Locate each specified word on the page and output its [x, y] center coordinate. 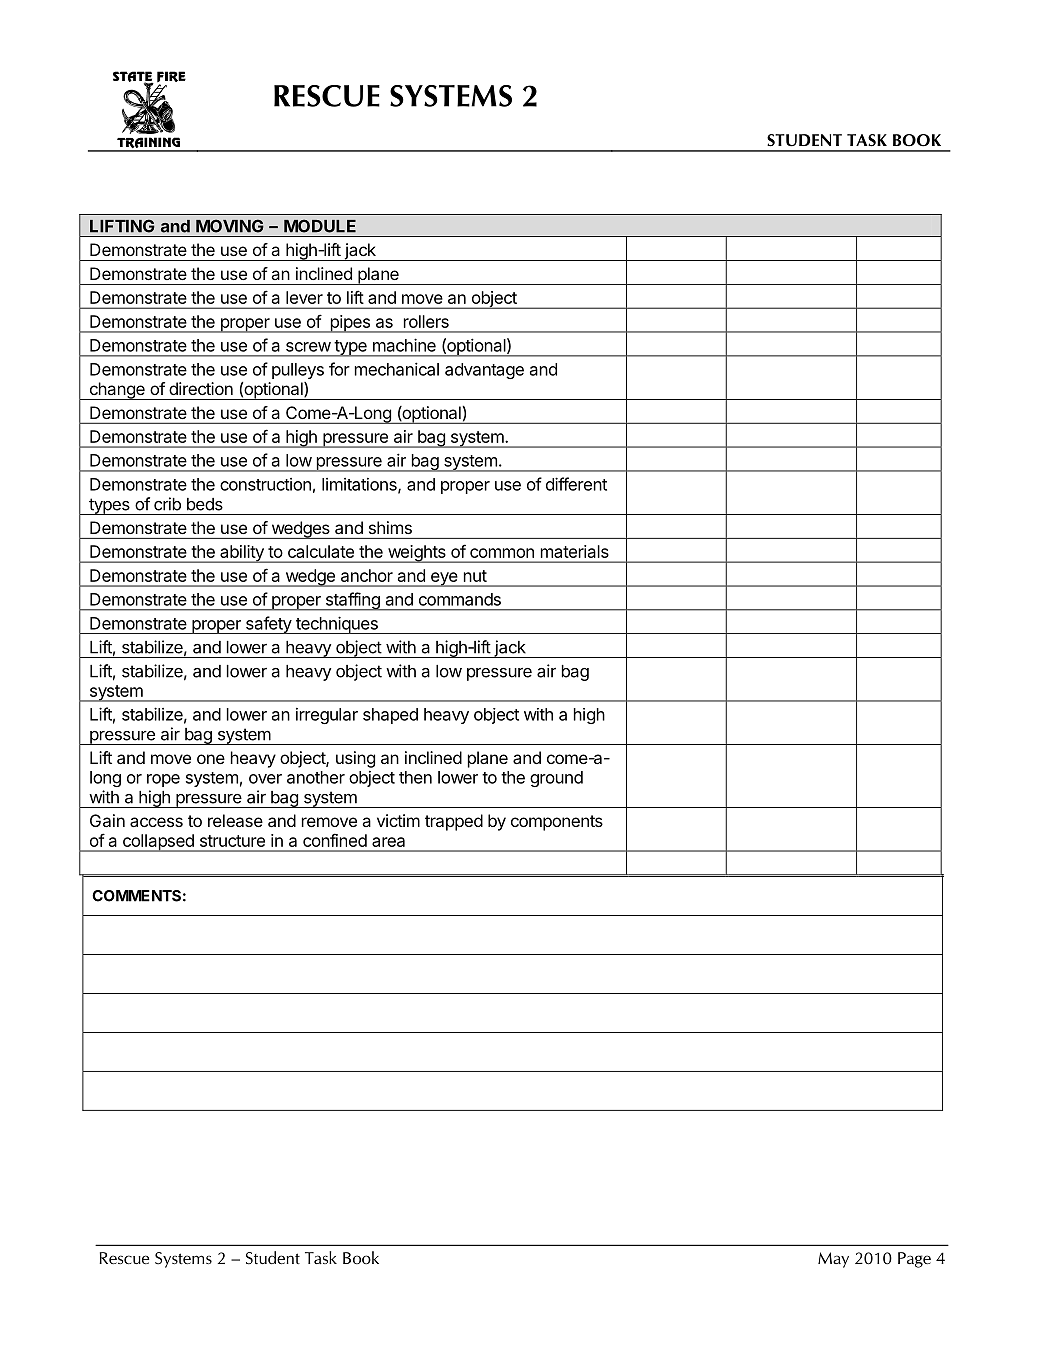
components [557, 823]
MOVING [230, 226]
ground [556, 779]
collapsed [158, 843]
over [265, 779]
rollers [426, 321]
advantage [484, 371]
